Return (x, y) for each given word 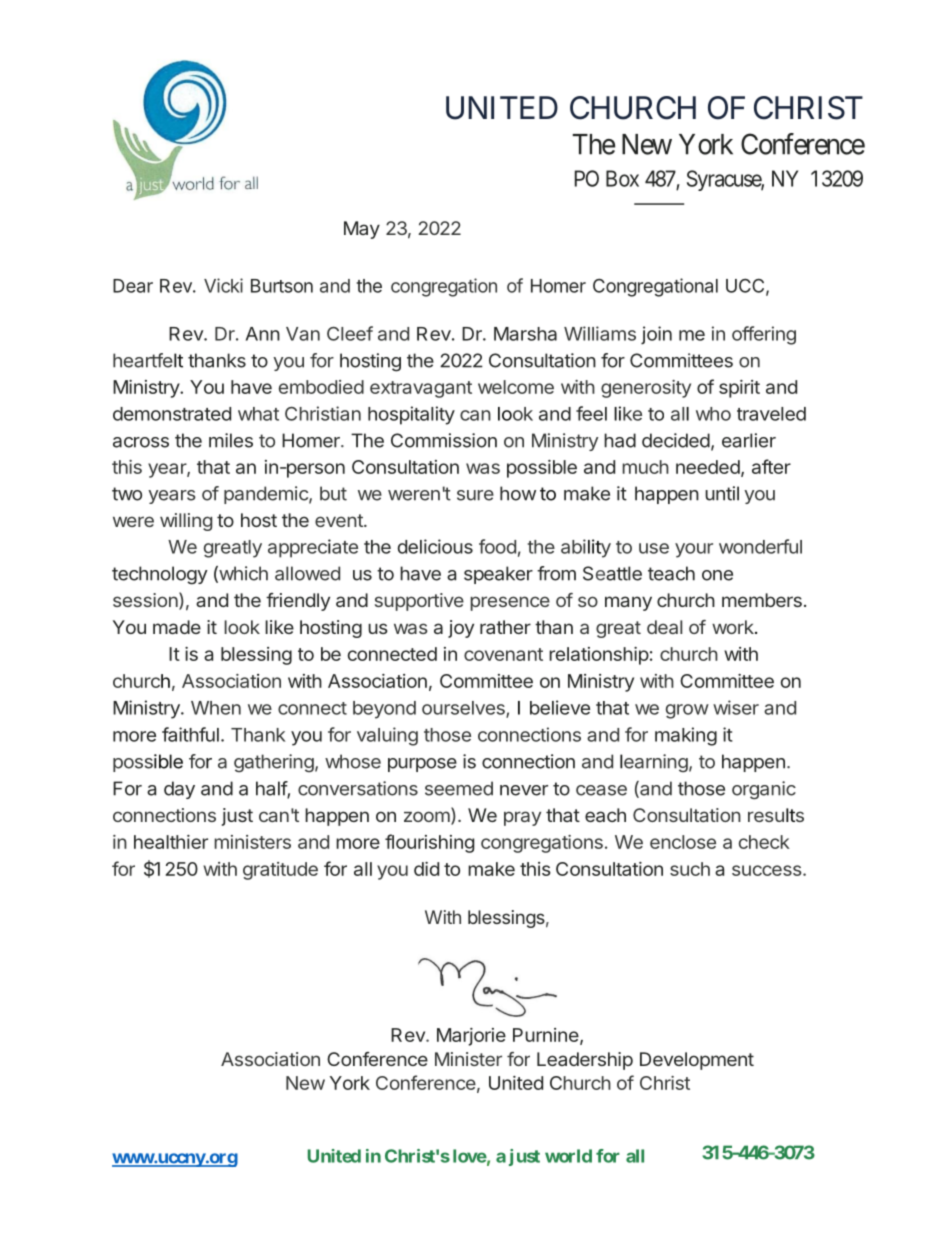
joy (461, 629)
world (568, 1156)
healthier (171, 842)
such (690, 869)
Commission (444, 440)
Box (622, 178)
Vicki (223, 285)
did (426, 869)
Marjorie (471, 1037)
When (216, 708)
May (362, 230)
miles (231, 440)
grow (687, 711)
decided (676, 440)
